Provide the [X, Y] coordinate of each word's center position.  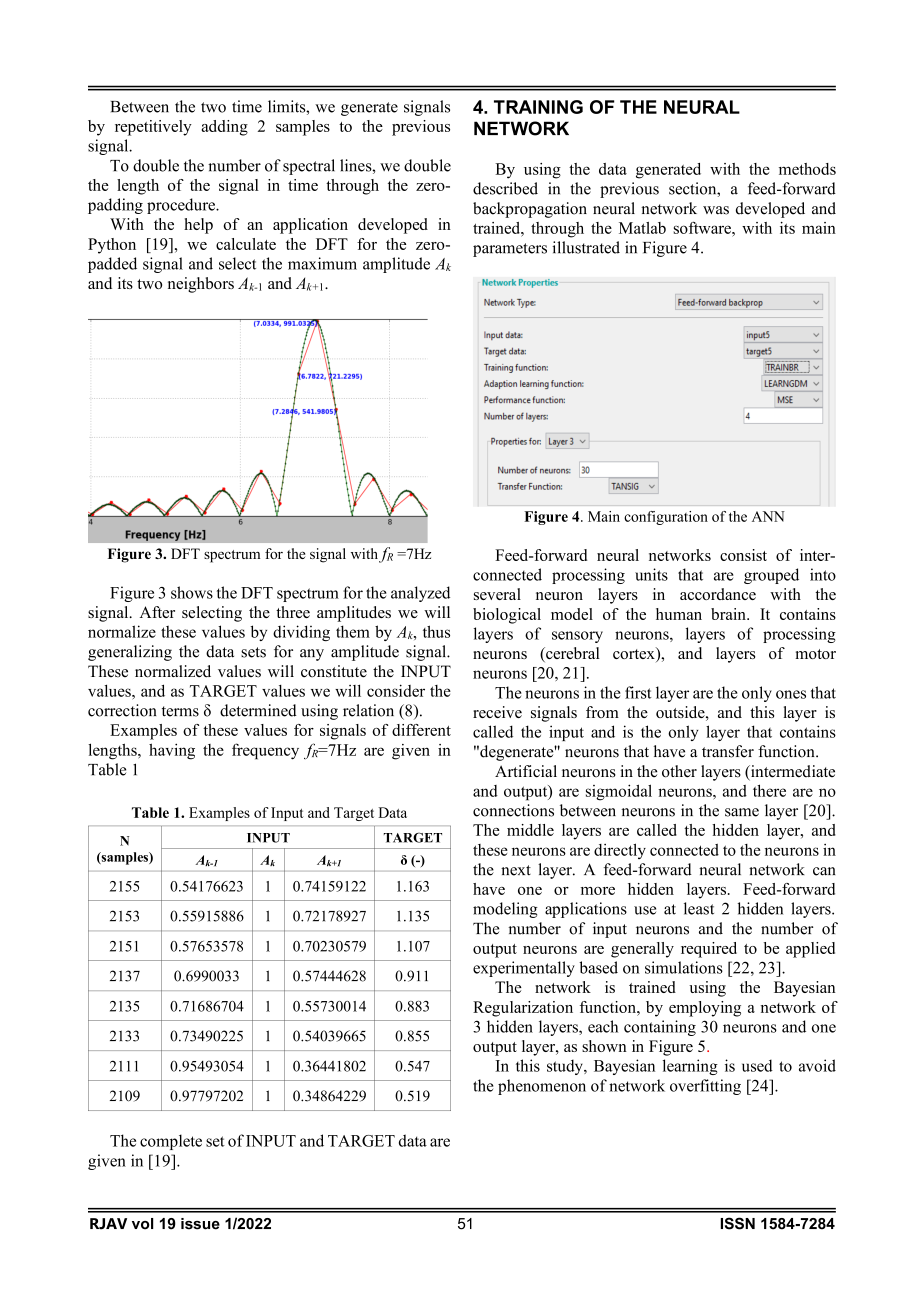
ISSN [738, 1223]
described [505, 188]
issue [200, 1224]
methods [807, 169]
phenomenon [542, 1087]
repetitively [153, 128]
